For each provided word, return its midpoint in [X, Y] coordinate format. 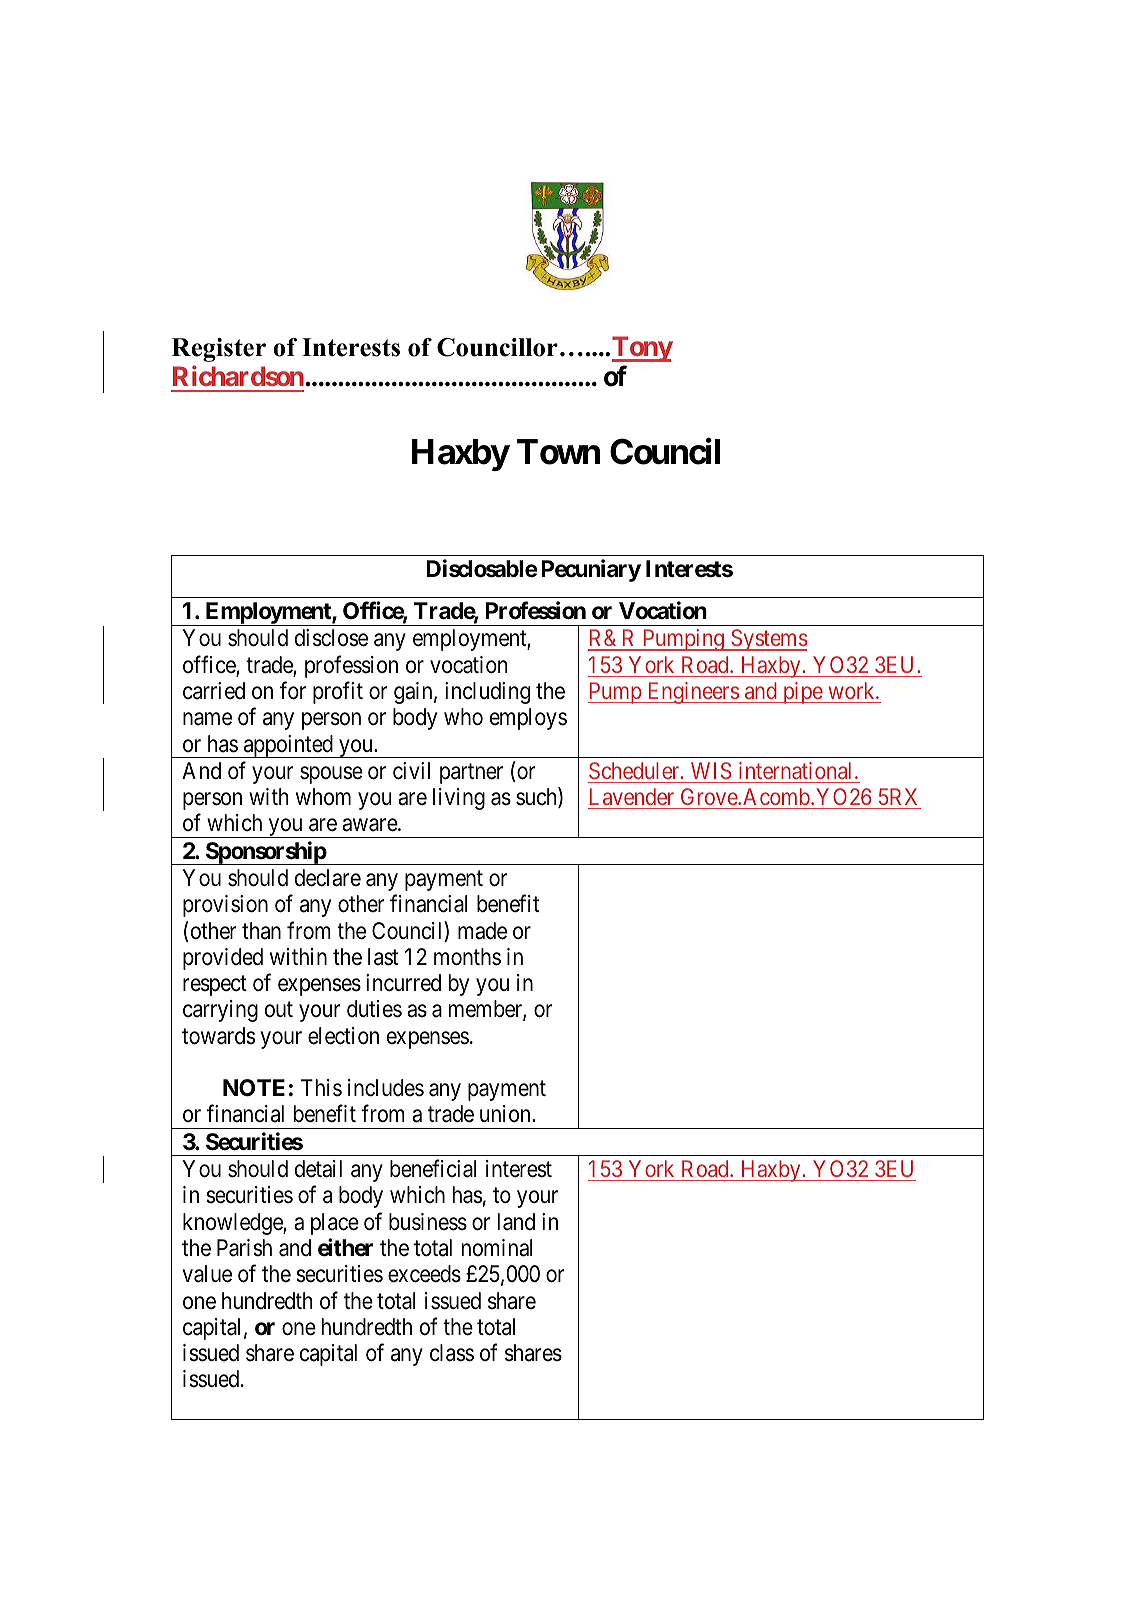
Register [219, 350]
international [797, 770]
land [516, 1222]
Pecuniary [591, 570]
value [207, 1274]
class [452, 1353]
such [537, 797]
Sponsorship [265, 853]
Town [559, 452]
